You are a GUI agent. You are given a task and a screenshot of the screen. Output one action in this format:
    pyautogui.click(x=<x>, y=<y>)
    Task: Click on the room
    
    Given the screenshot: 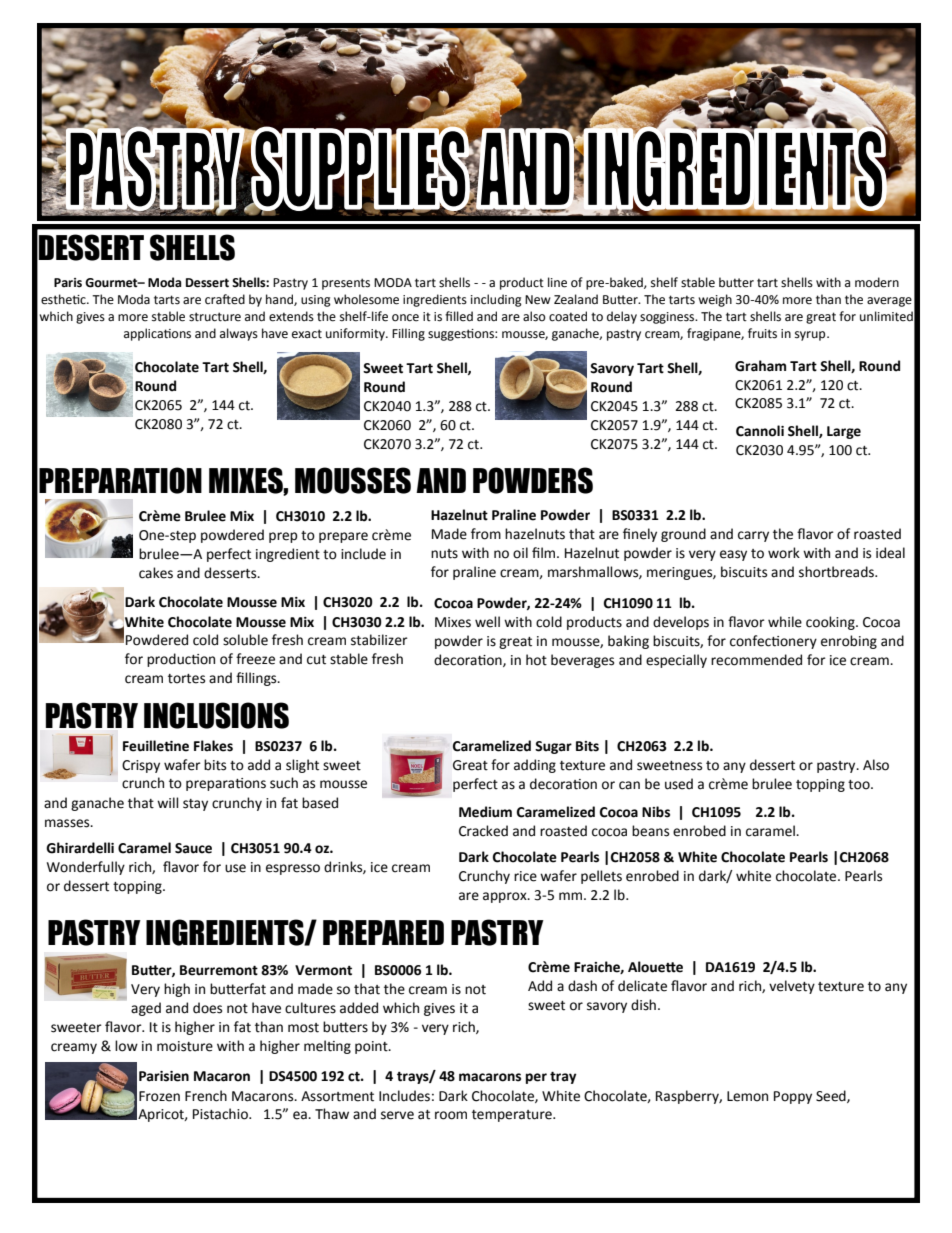 What is the action you would take?
    pyautogui.click(x=451, y=1115)
